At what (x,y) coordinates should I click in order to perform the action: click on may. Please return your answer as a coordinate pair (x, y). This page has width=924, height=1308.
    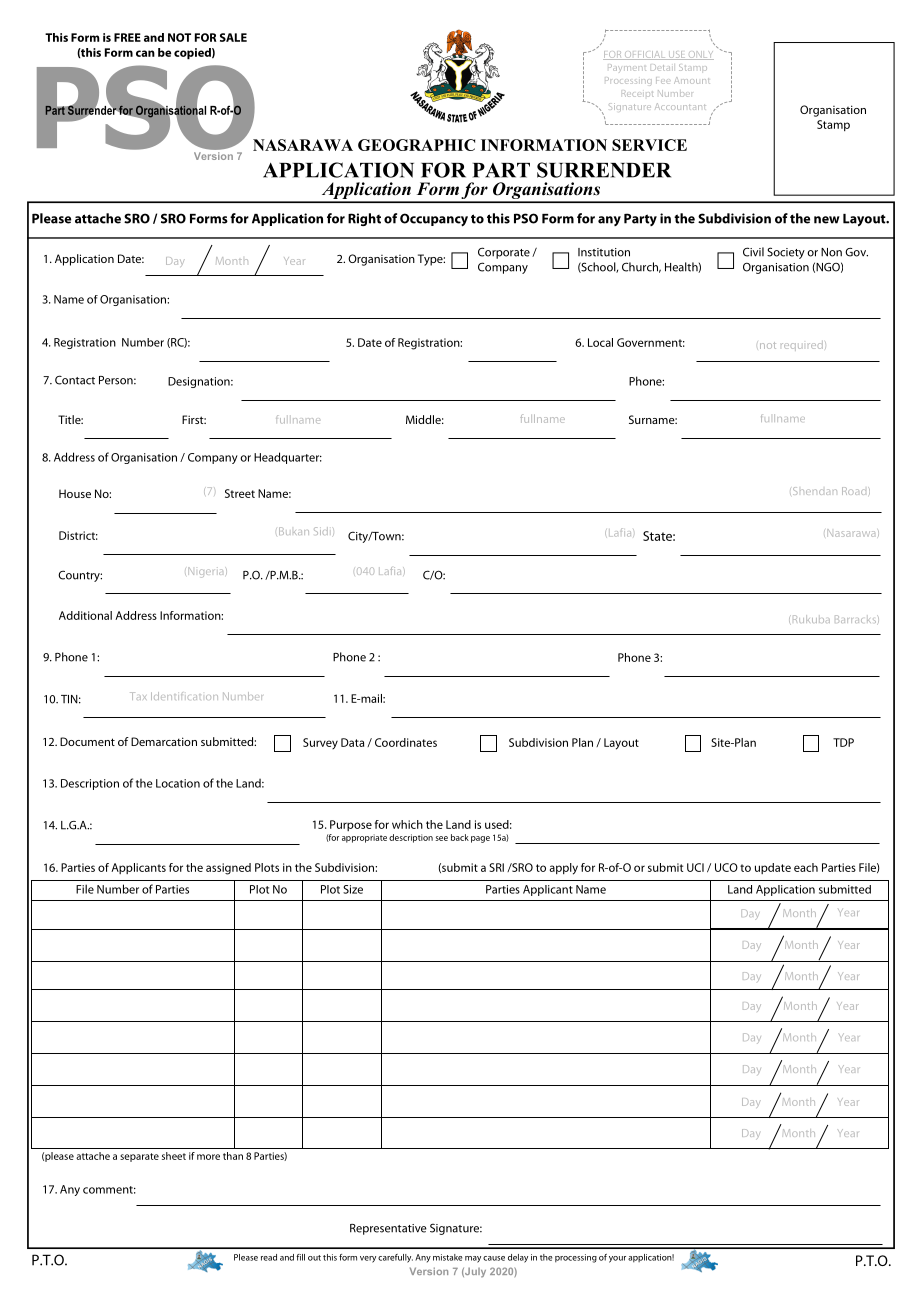
    Looking at the image, I should click on (473, 1259).
